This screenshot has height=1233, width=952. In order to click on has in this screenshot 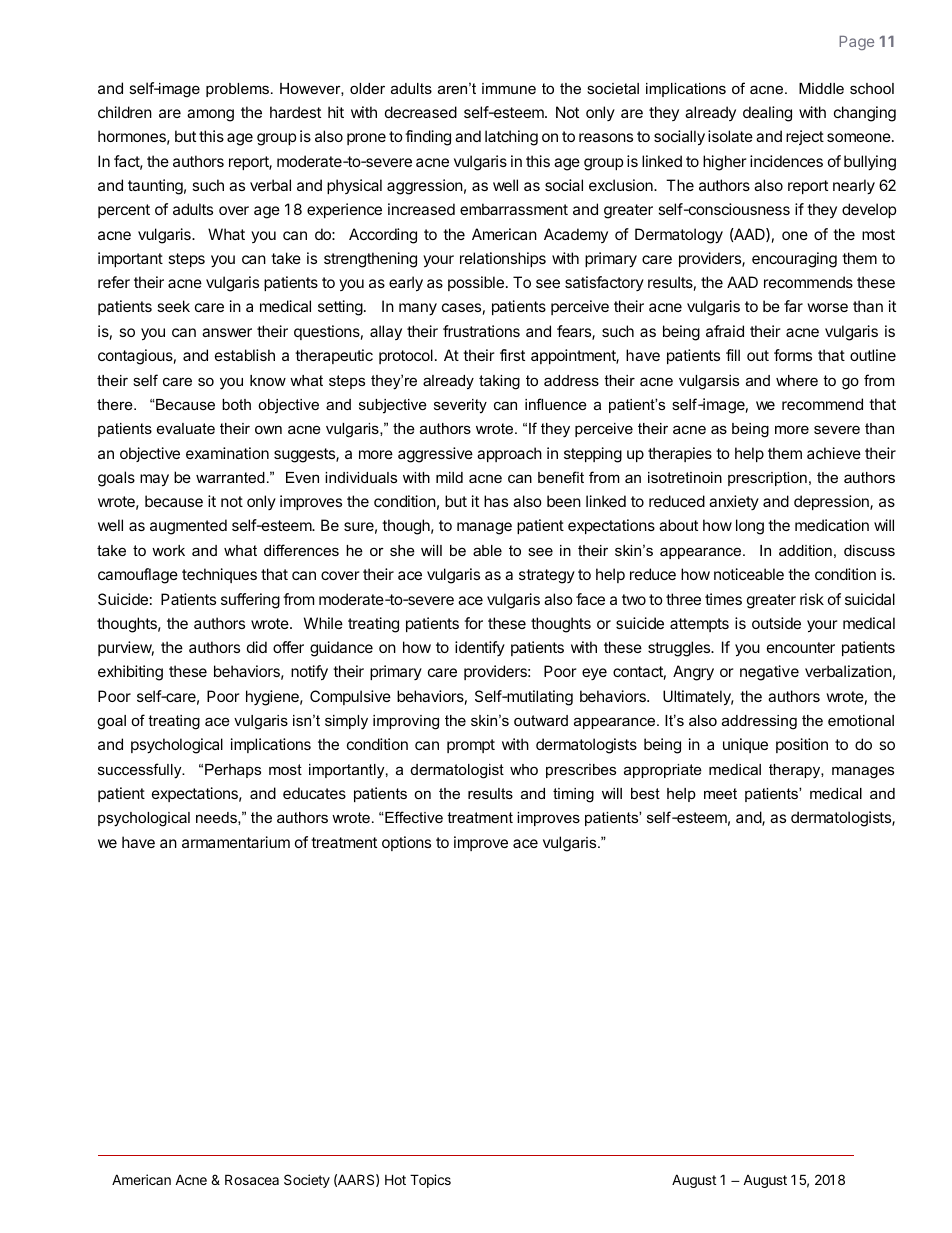, I will do `click(496, 501)`.
